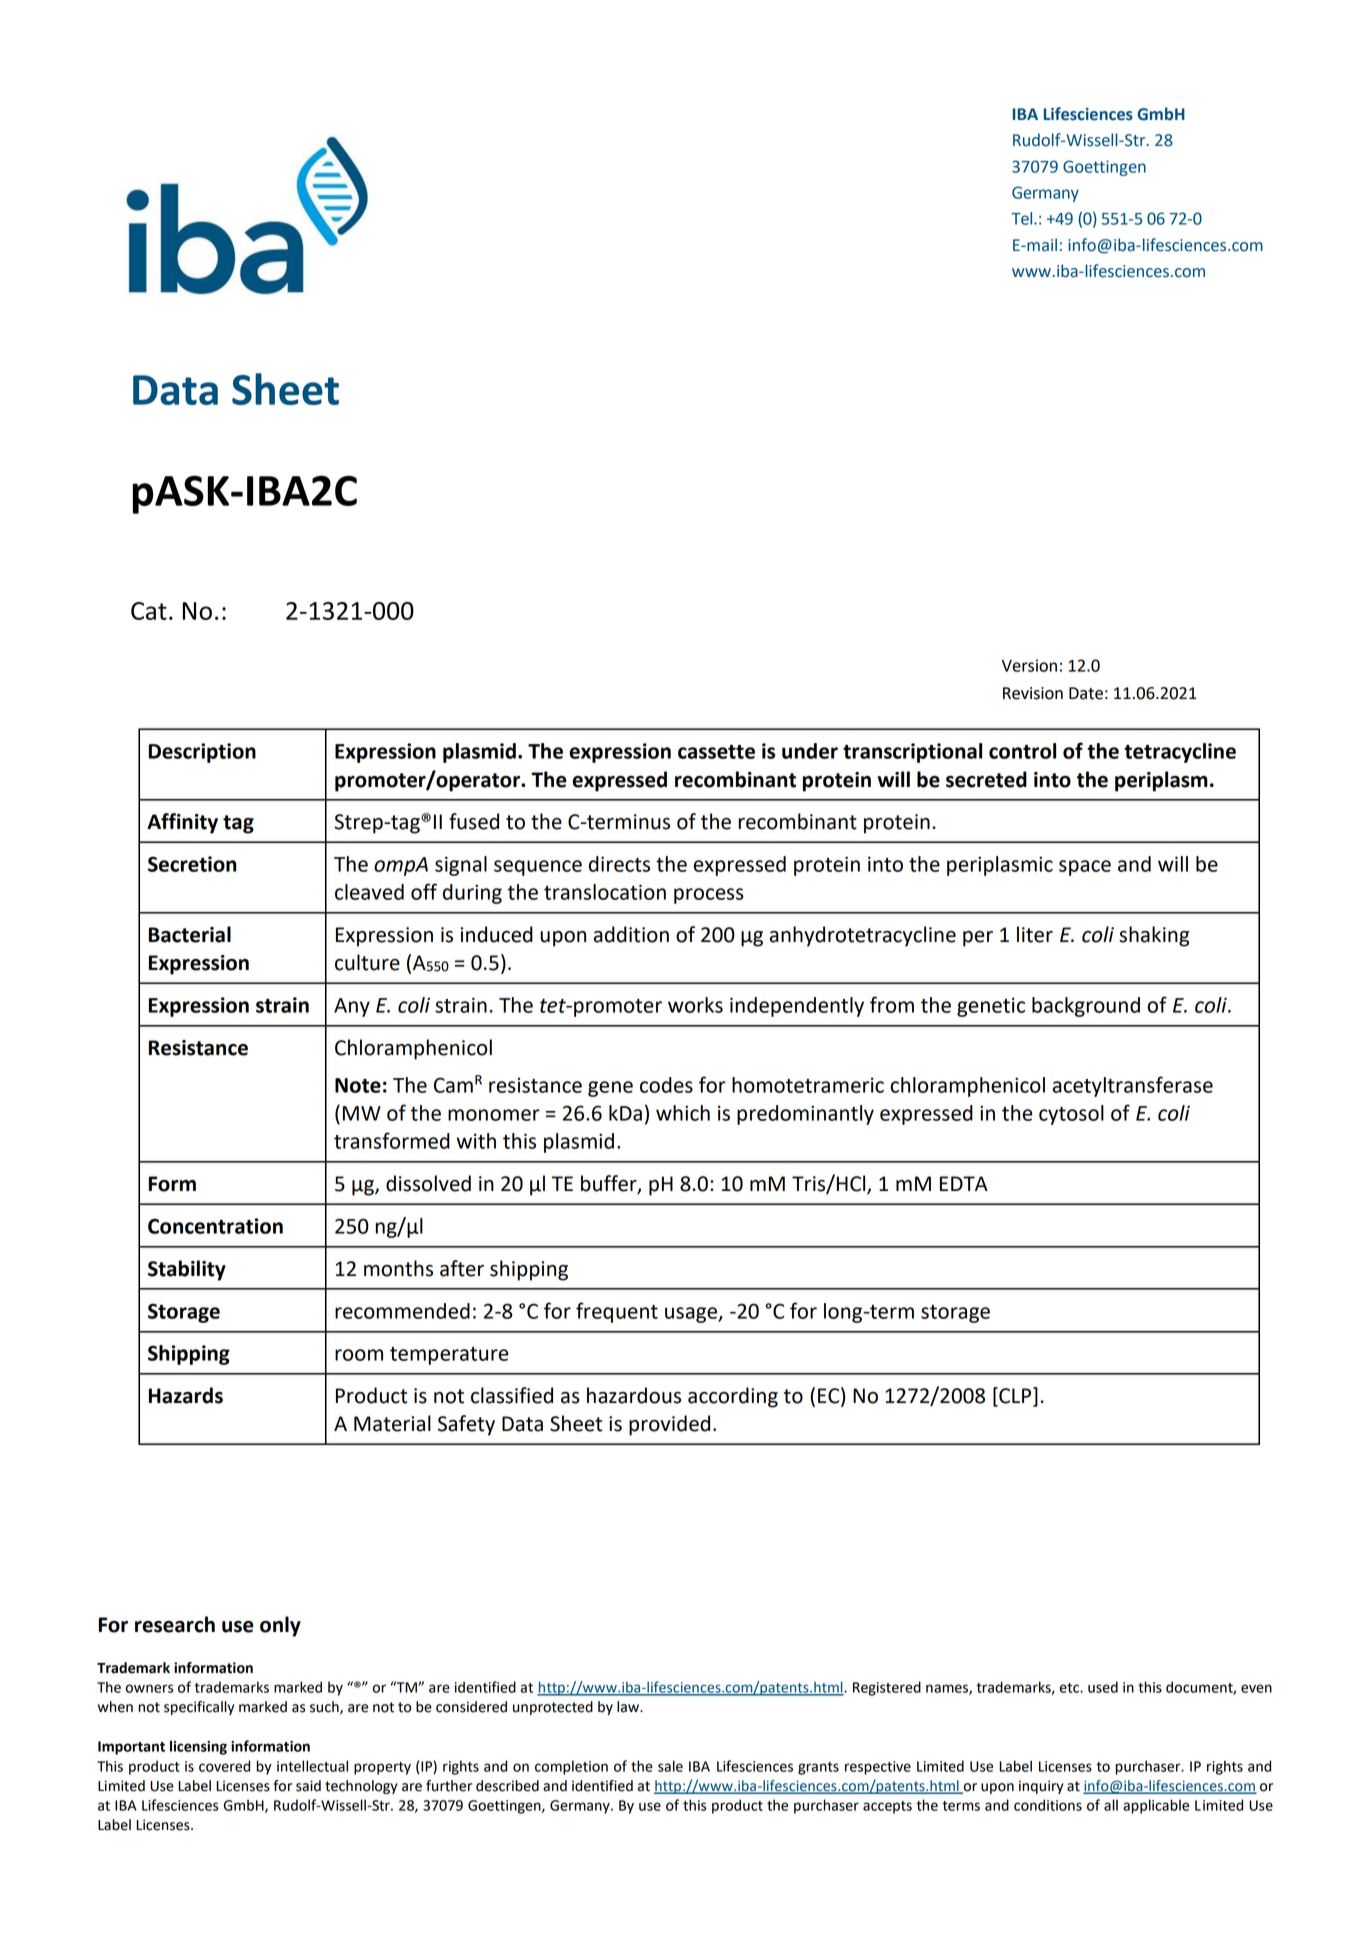 This screenshot has height=1940, width=1372. Describe the element at coordinates (669, 1425) in the screenshot. I see `provided` at that location.
